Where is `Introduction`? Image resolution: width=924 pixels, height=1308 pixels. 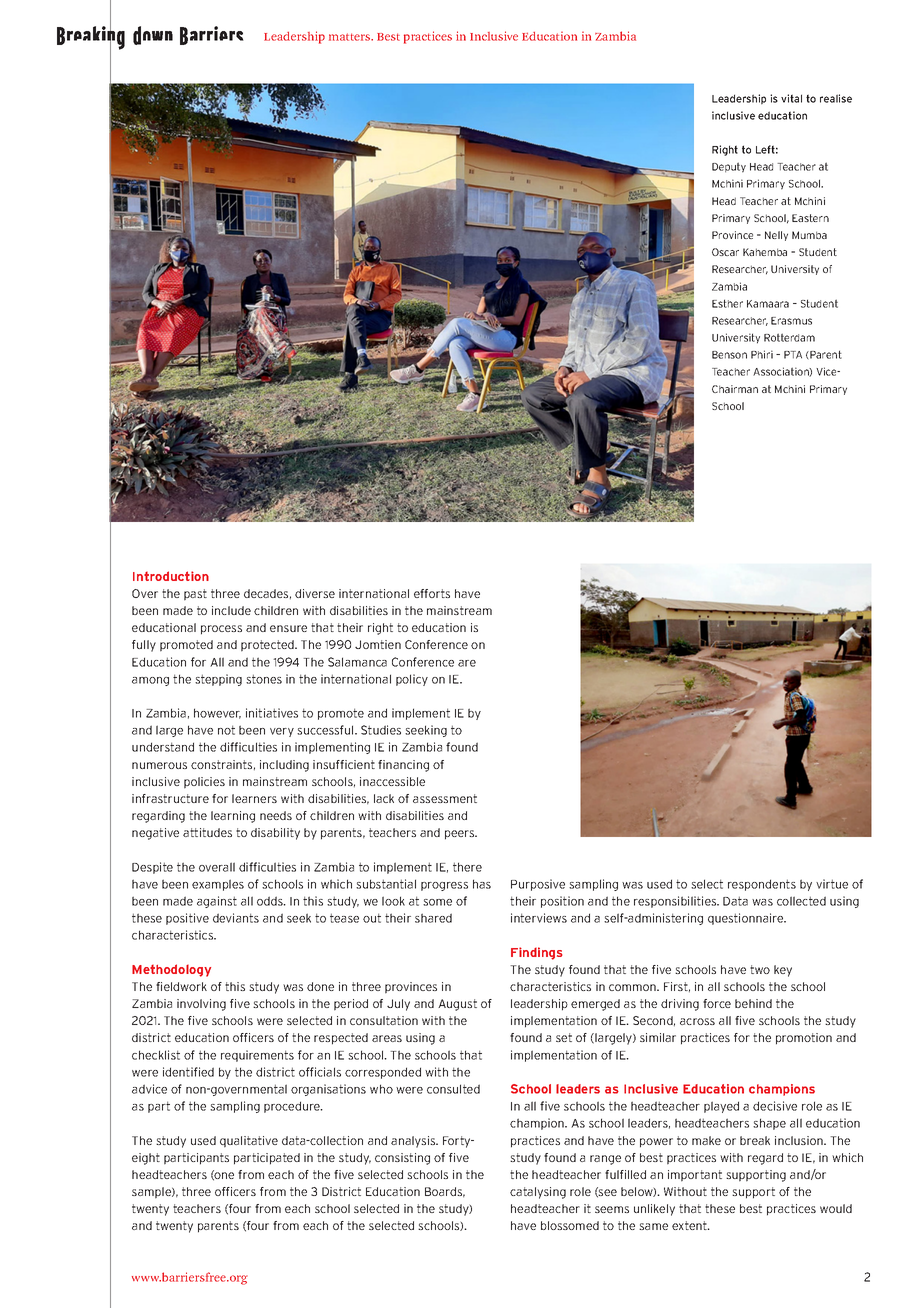
Introduction is located at coordinates (171, 576).
